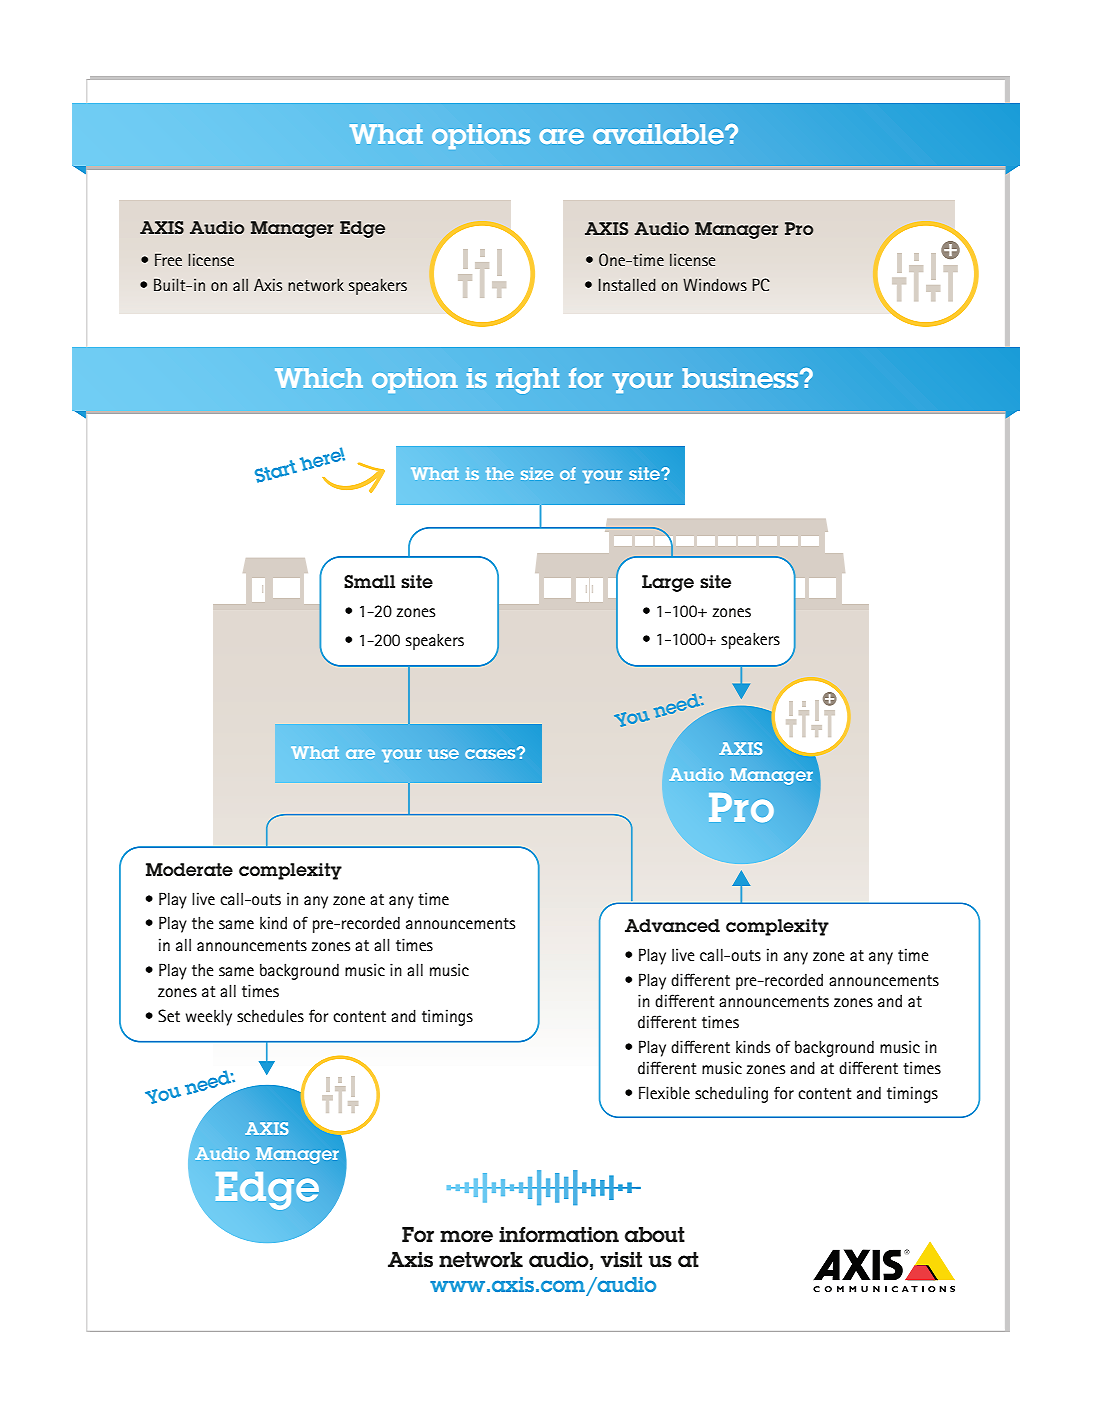 This page has height=1408, width=1095. I want to click on Small, so click(369, 581).
